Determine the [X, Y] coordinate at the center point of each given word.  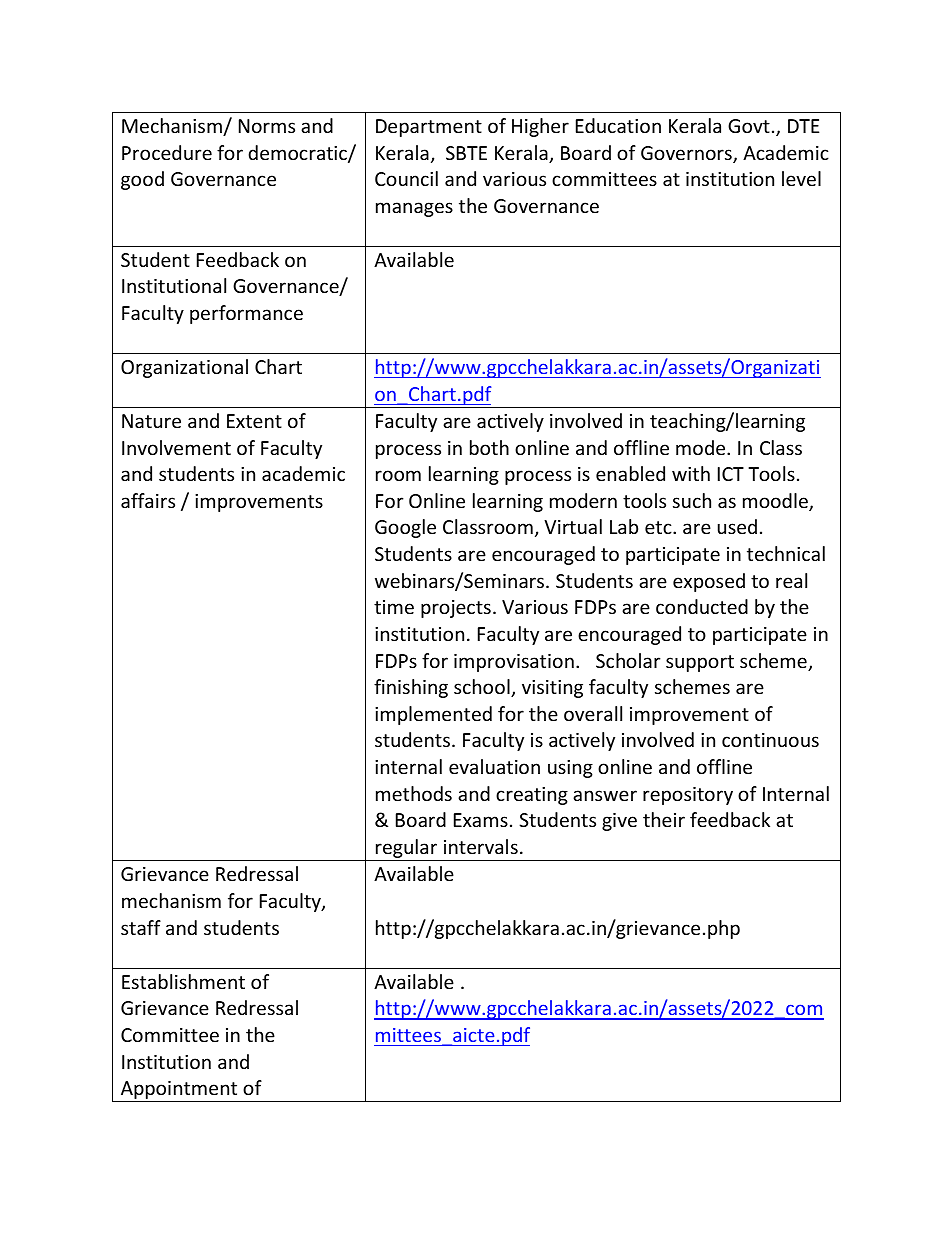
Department [429, 128]
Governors [687, 154]
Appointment [179, 1091]
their [664, 819]
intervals [481, 846]
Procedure [167, 152]
